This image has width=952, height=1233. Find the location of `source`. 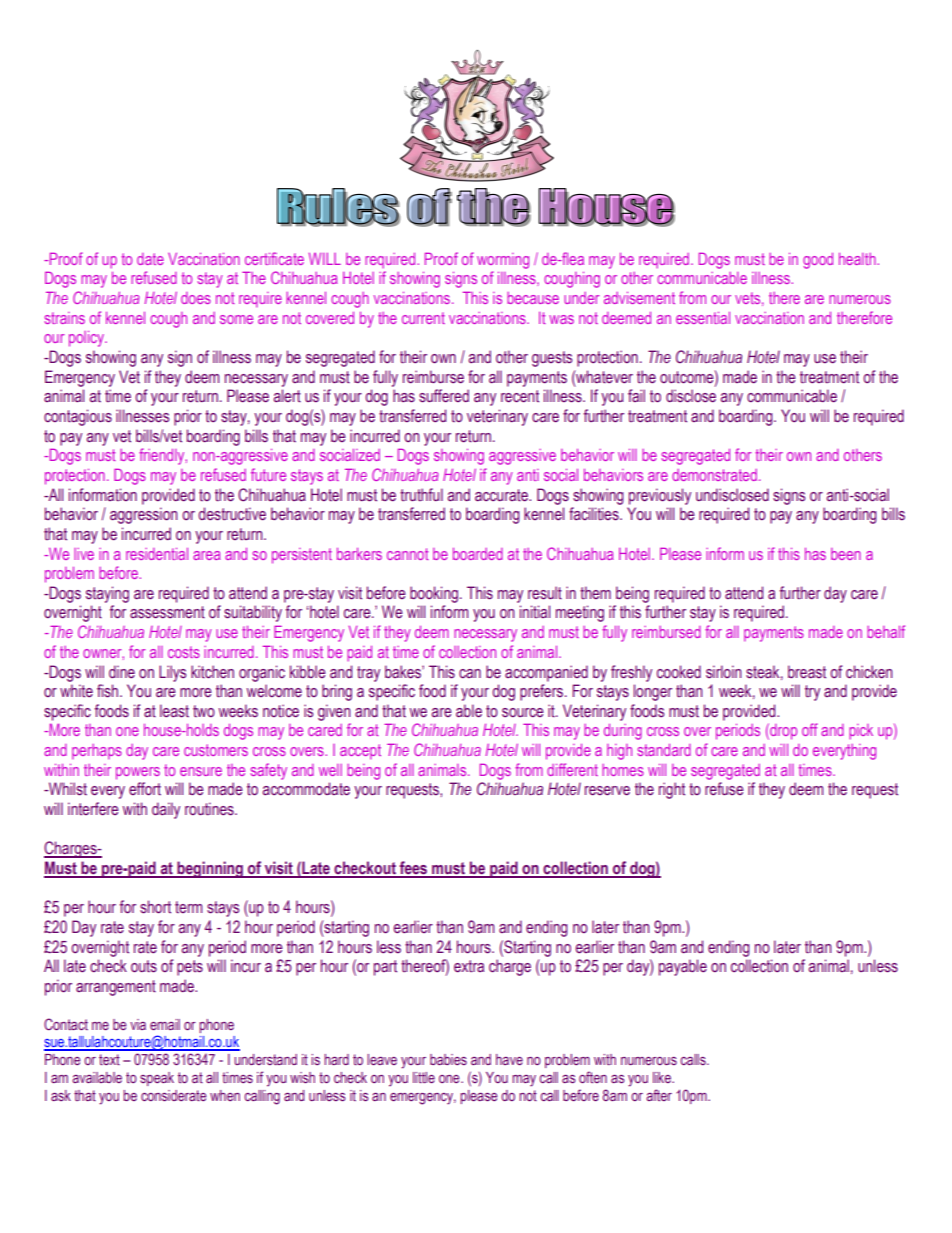

source is located at coordinates (523, 713).
